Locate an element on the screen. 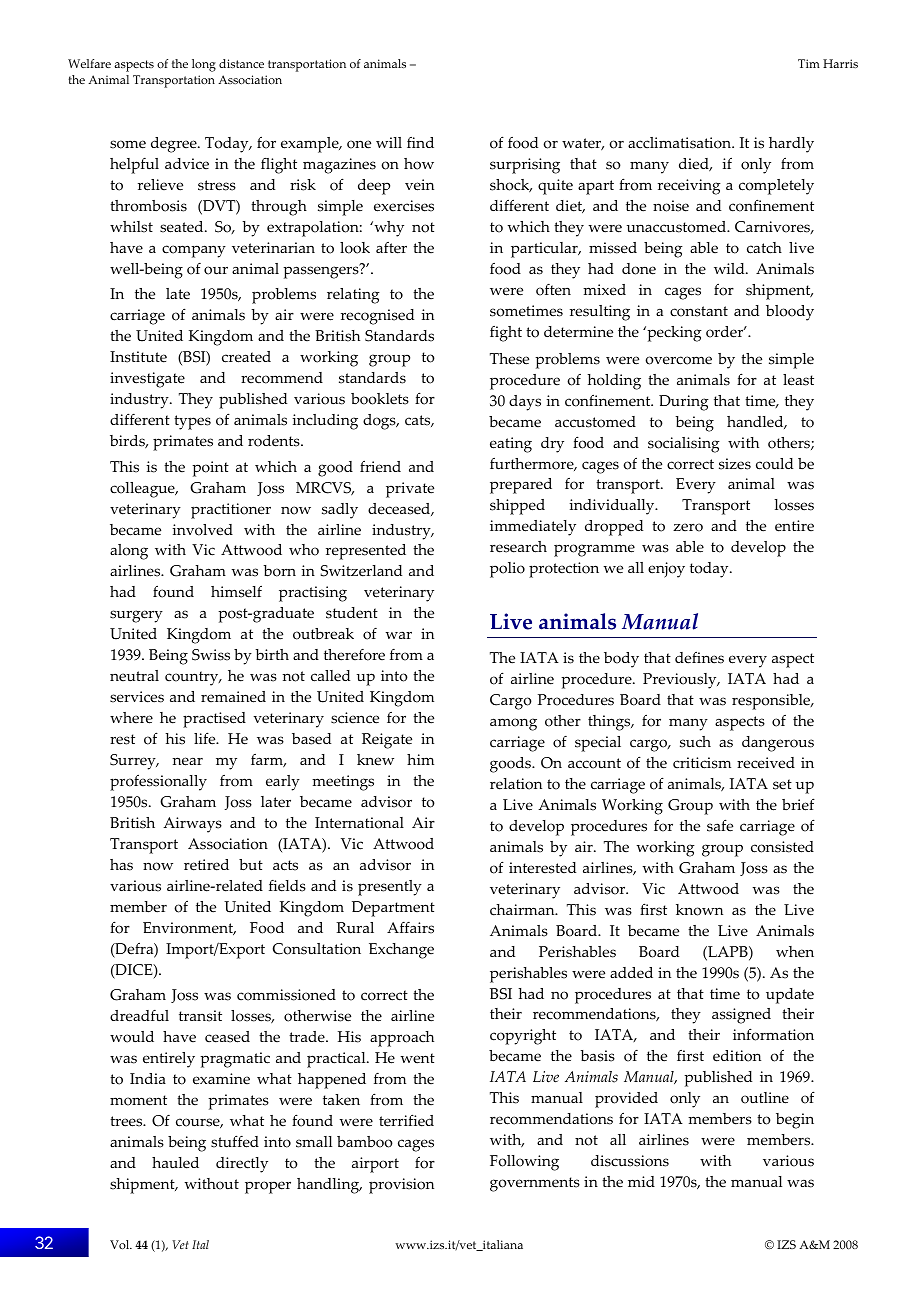 The height and width of the screenshot is (1308, 924). hauled is located at coordinates (175, 1163).
